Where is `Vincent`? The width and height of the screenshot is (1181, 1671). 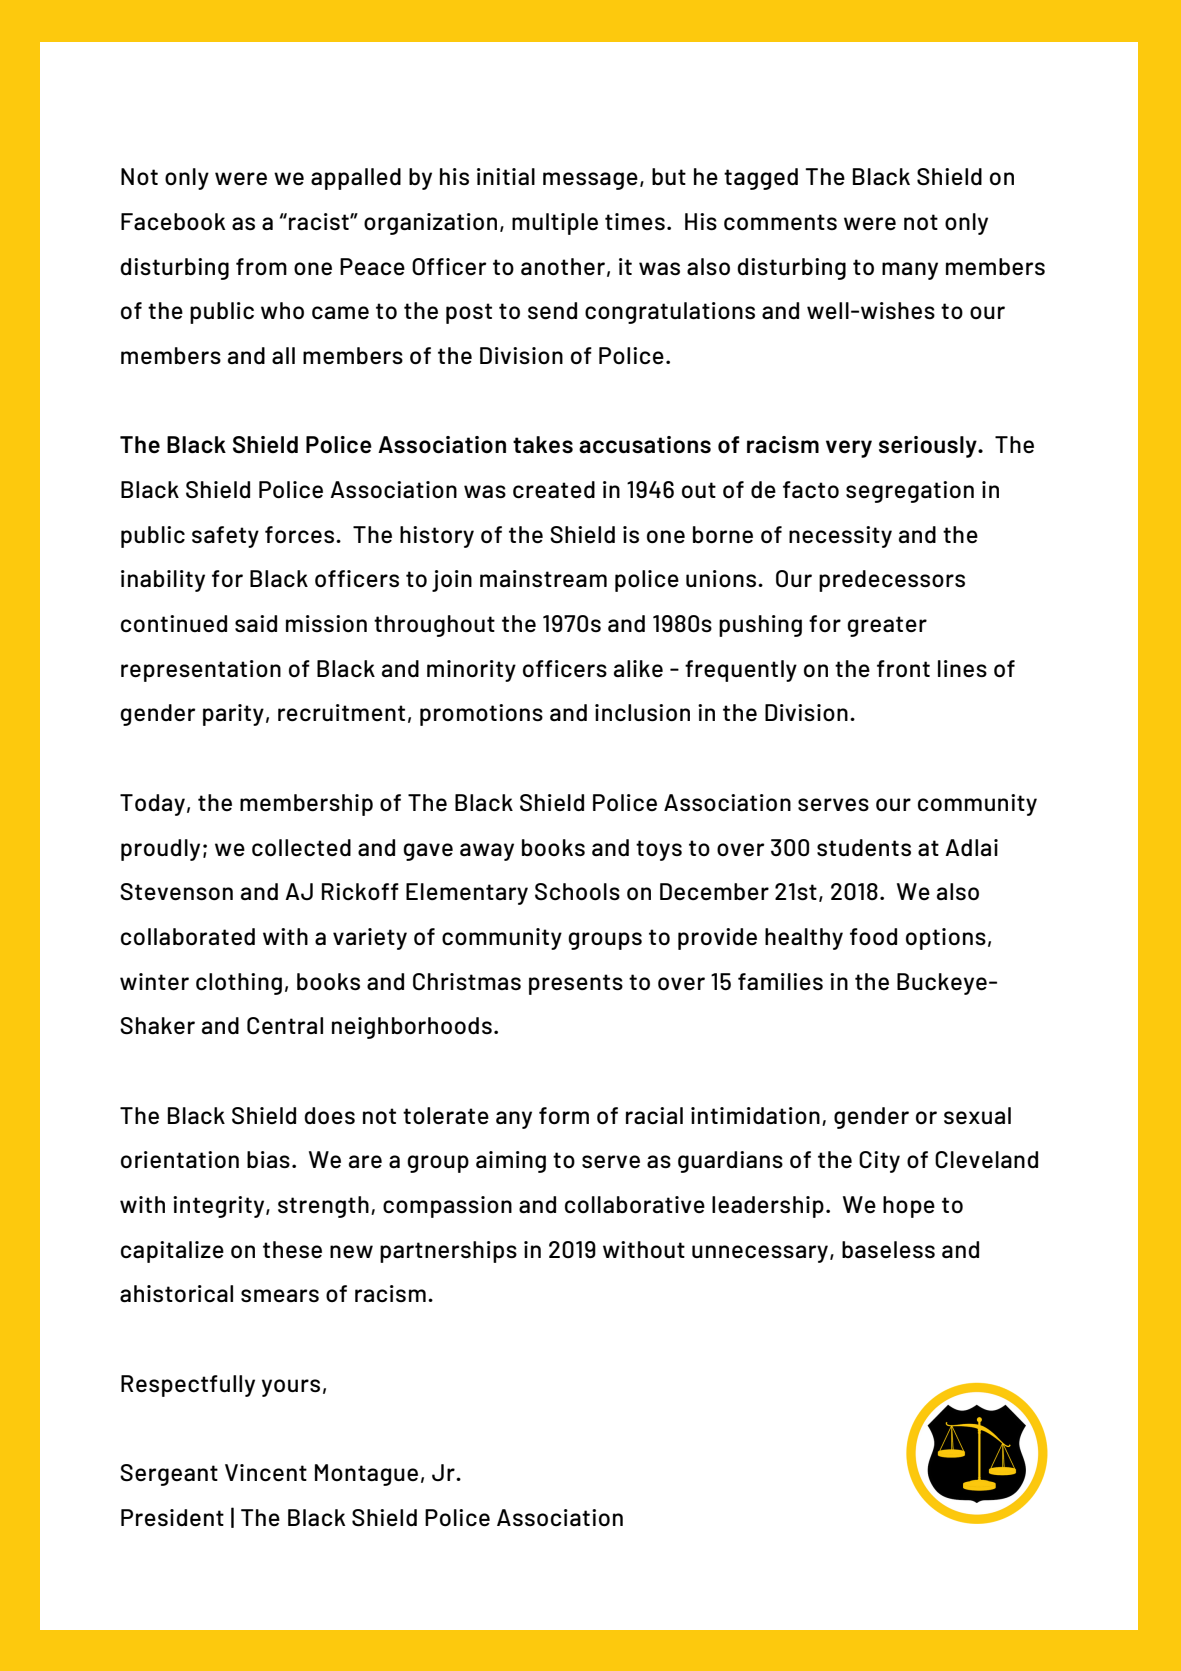
Vincent is located at coordinates (266, 1473).
